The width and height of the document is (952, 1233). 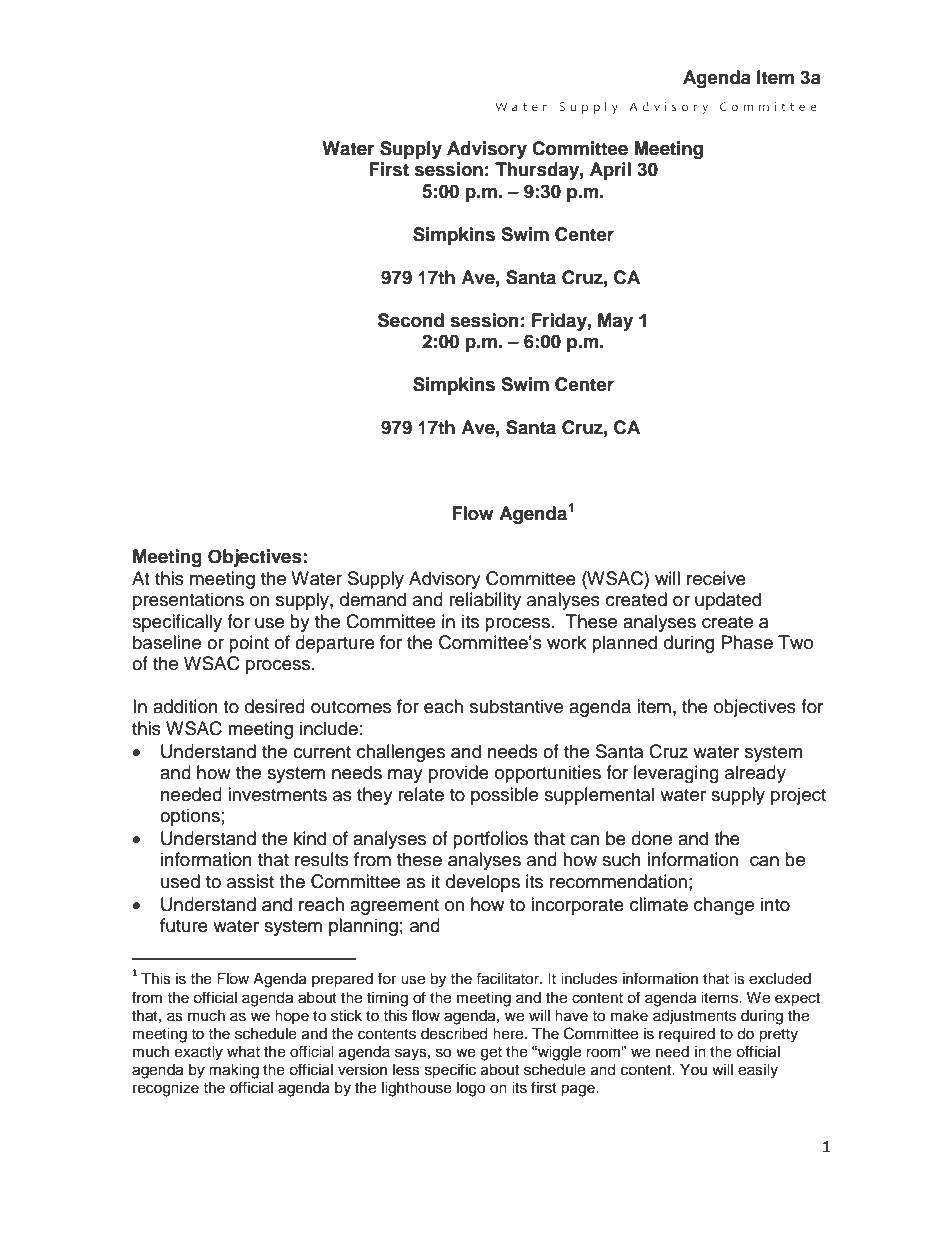 What do you see at coordinates (716, 578) in the document?
I see `receive` at bounding box center [716, 578].
